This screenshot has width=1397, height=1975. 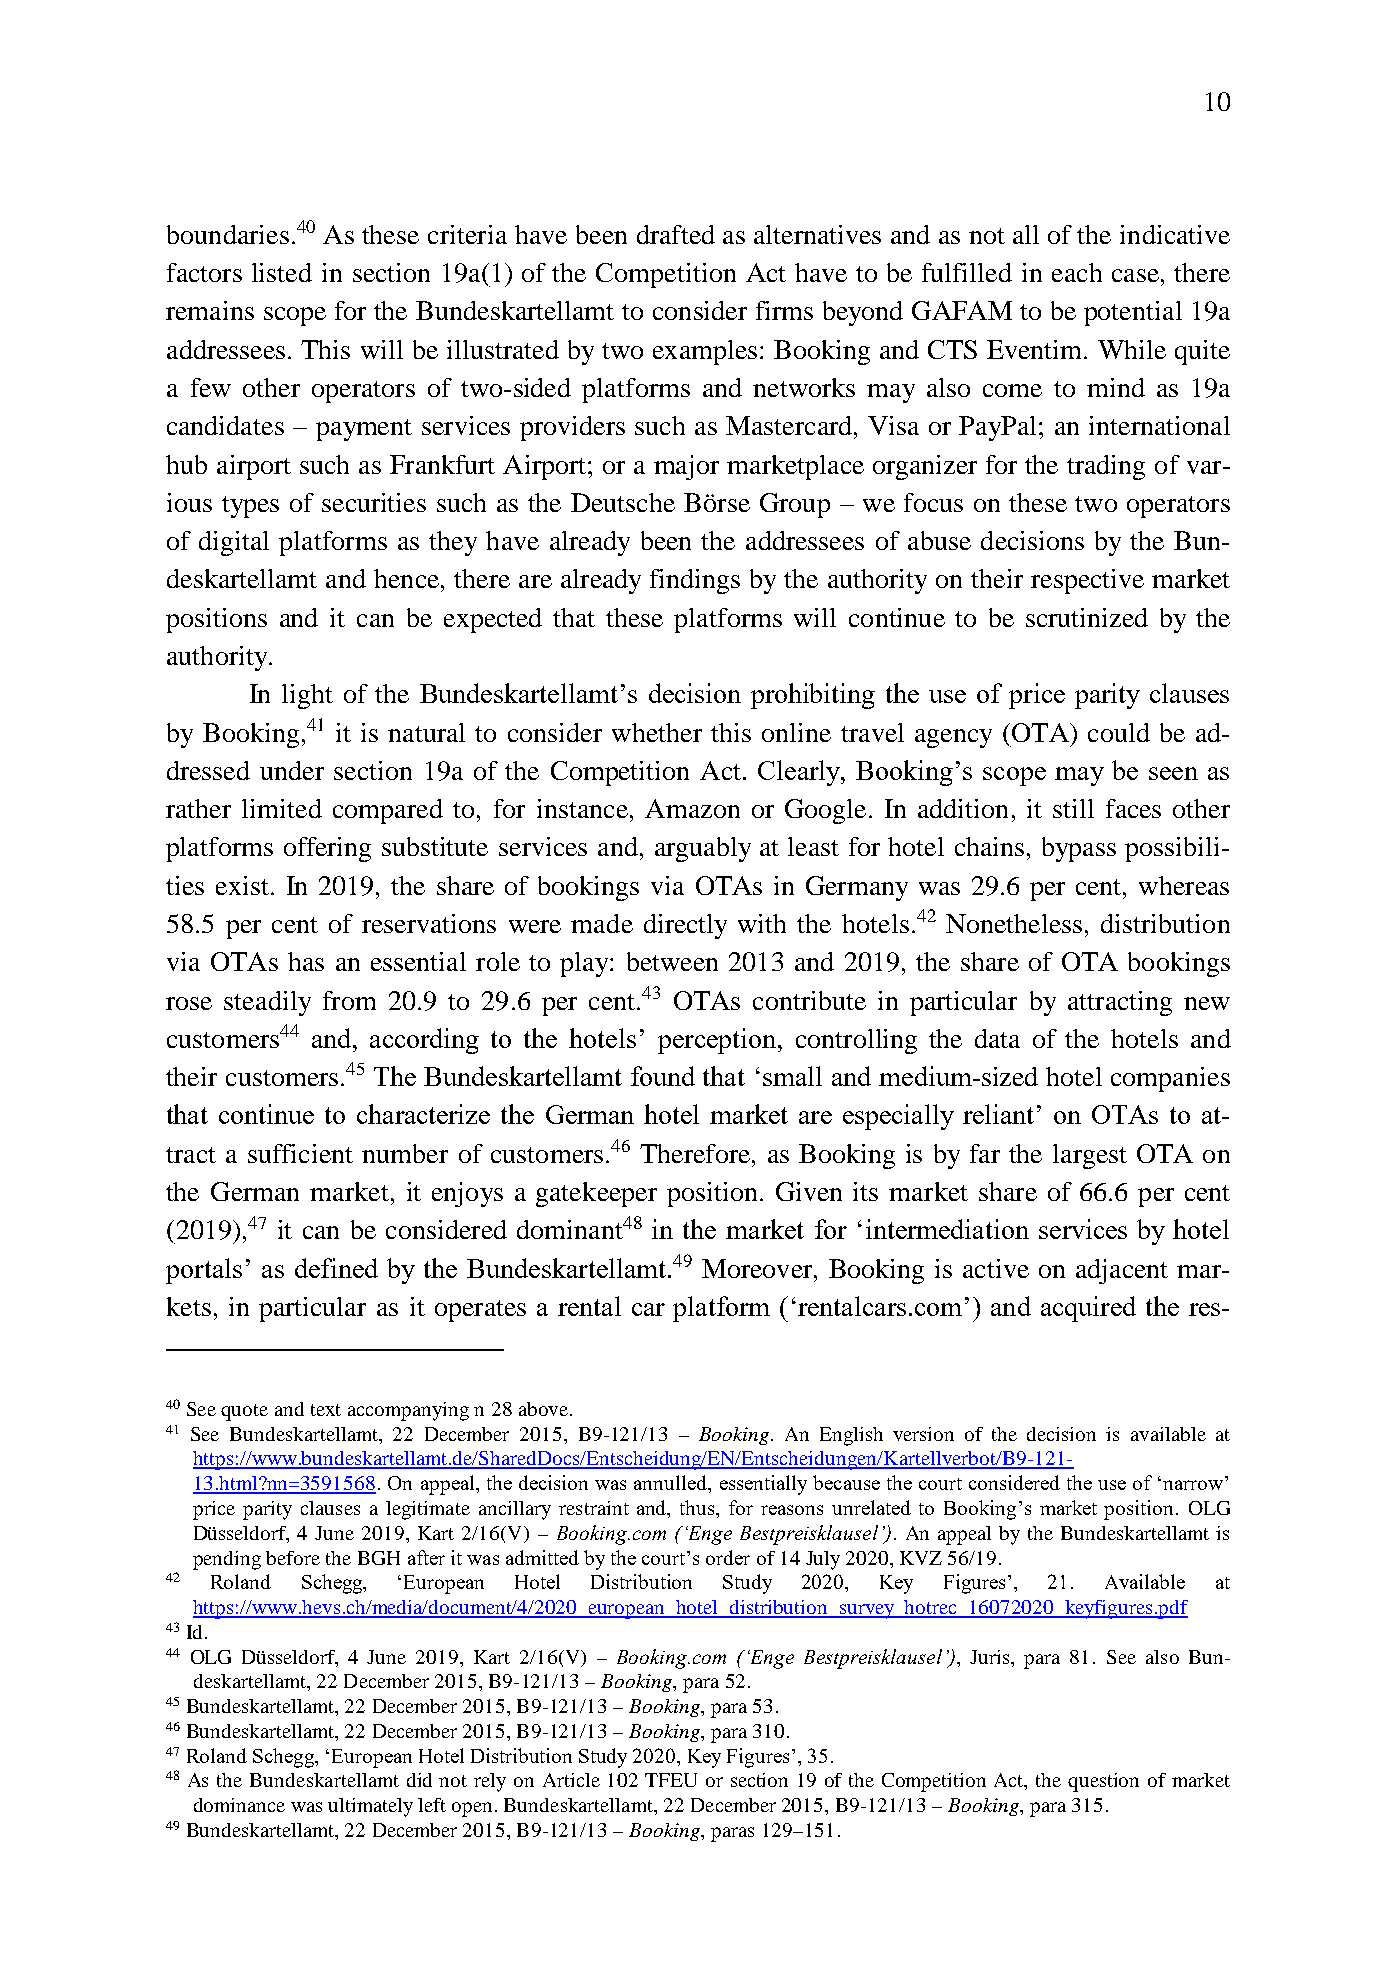 What do you see at coordinates (997, 1038) in the screenshot?
I see `data` at bounding box center [997, 1038].
